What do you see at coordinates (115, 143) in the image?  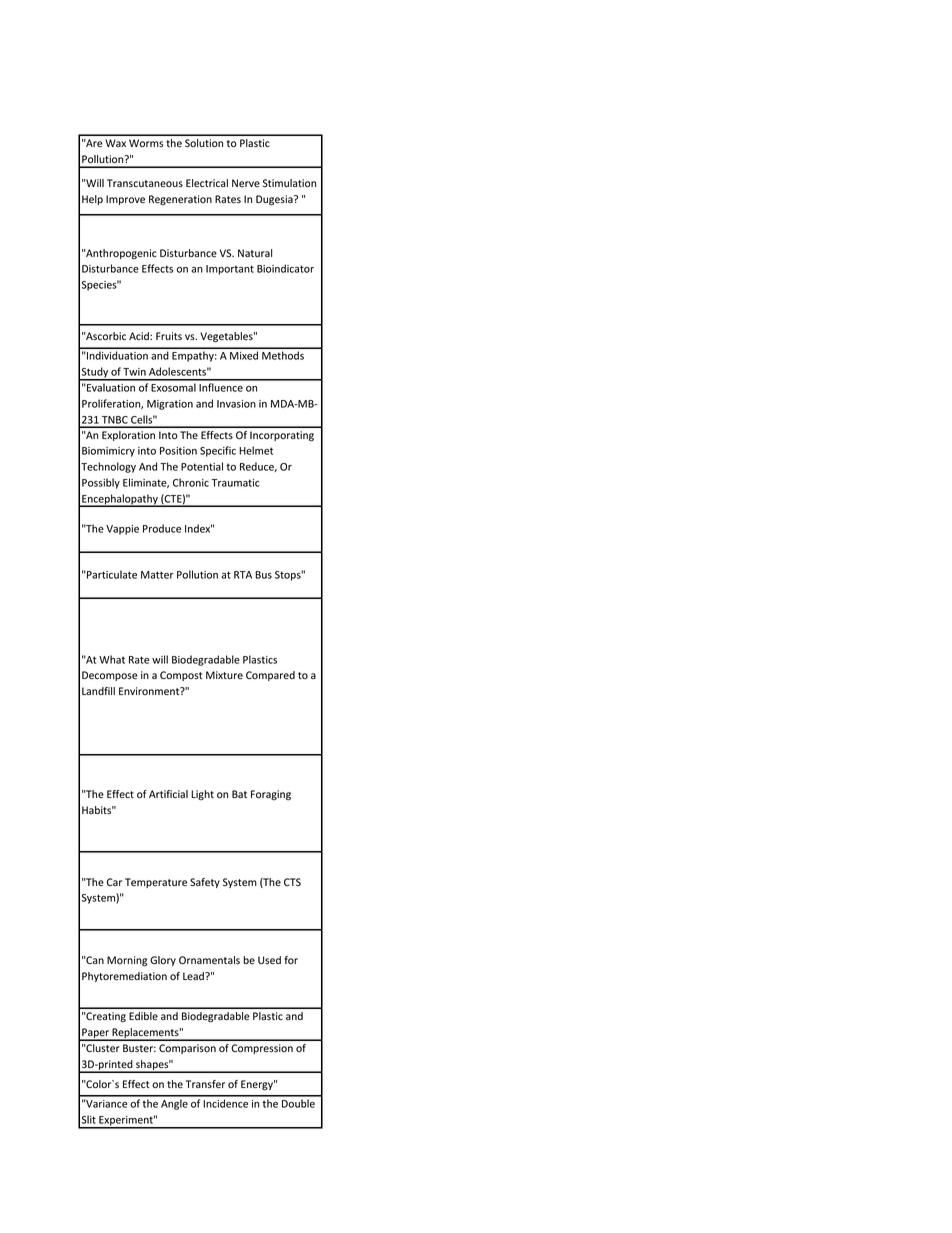 I see `Wax` at bounding box center [115, 143].
